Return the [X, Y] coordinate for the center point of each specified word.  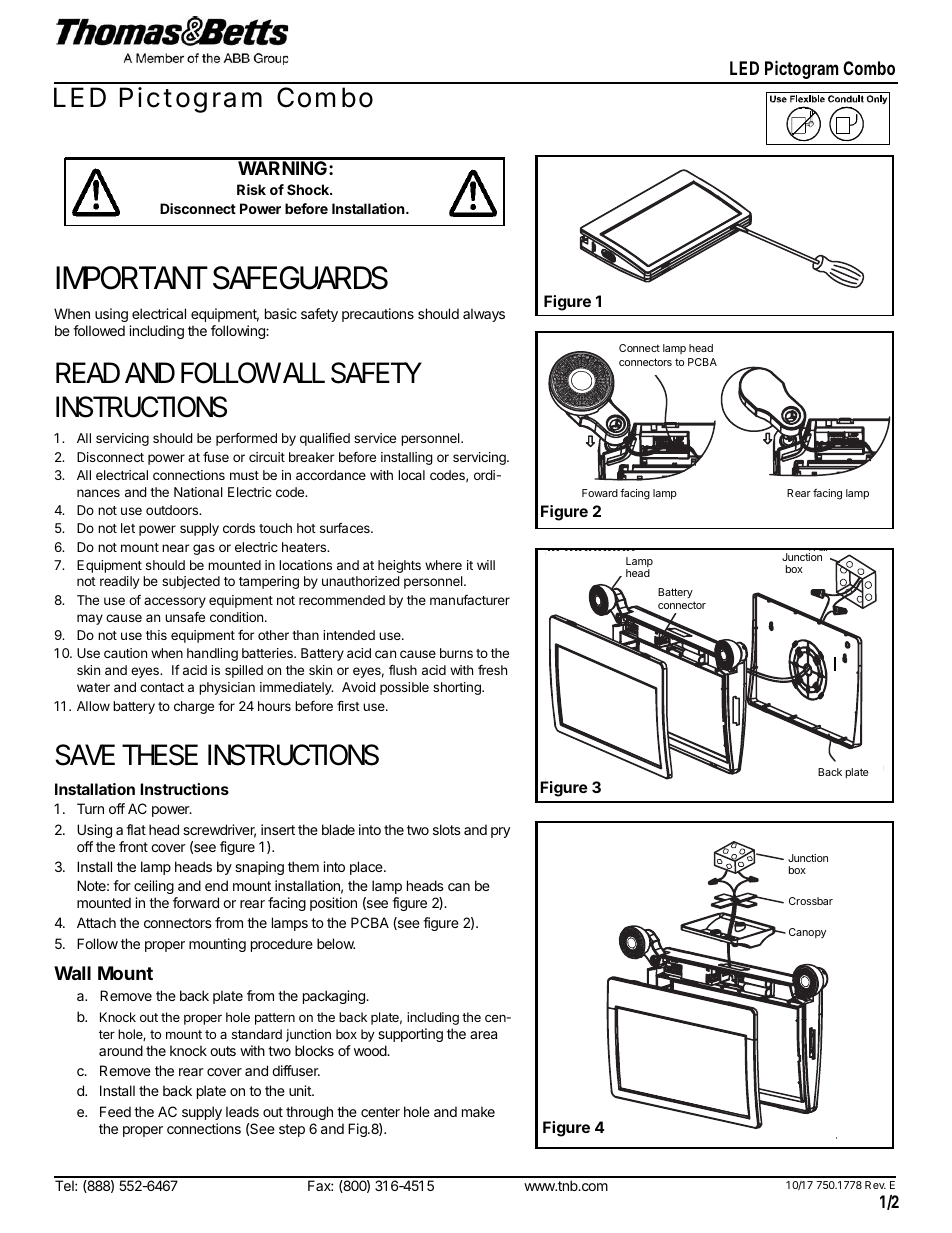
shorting [458, 688]
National [198, 492]
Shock [309, 189]
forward [196, 902]
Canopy [807, 933]
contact [162, 687]
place [367, 868]
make [478, 1111]
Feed [115, 1111]
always [484, 315]
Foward [600, 493]
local [411, 475]
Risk [251, 189]
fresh [492, 670]
